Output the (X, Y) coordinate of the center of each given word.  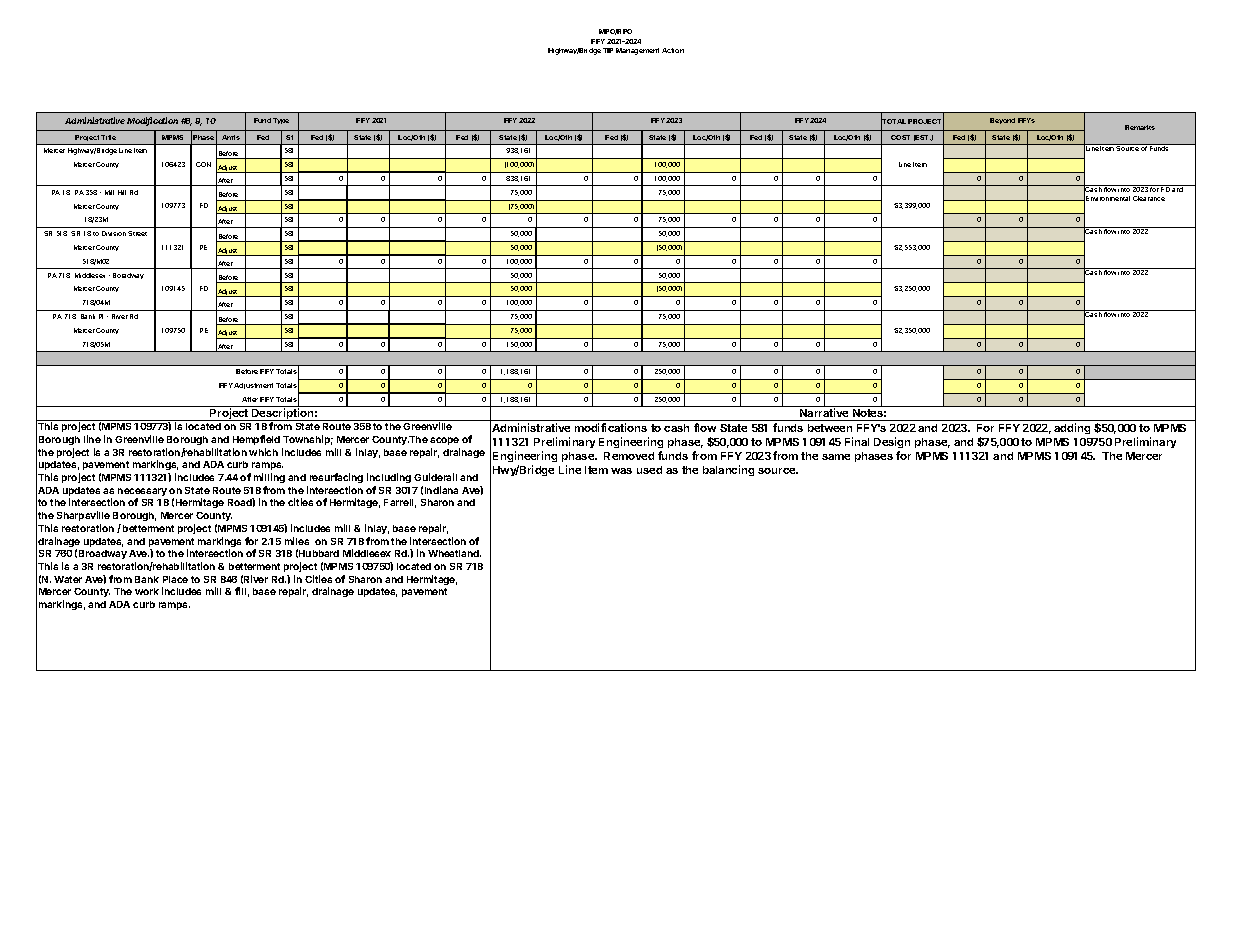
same (836, 457)
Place (175, 579)
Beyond (1002, 121)
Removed (629, 456)
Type (281, 121)
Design (892, 442)
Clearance (1149, 198)
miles (297, 541)
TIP (608, 50)
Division (114, 233)
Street (137, 233)
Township (308, 440)
